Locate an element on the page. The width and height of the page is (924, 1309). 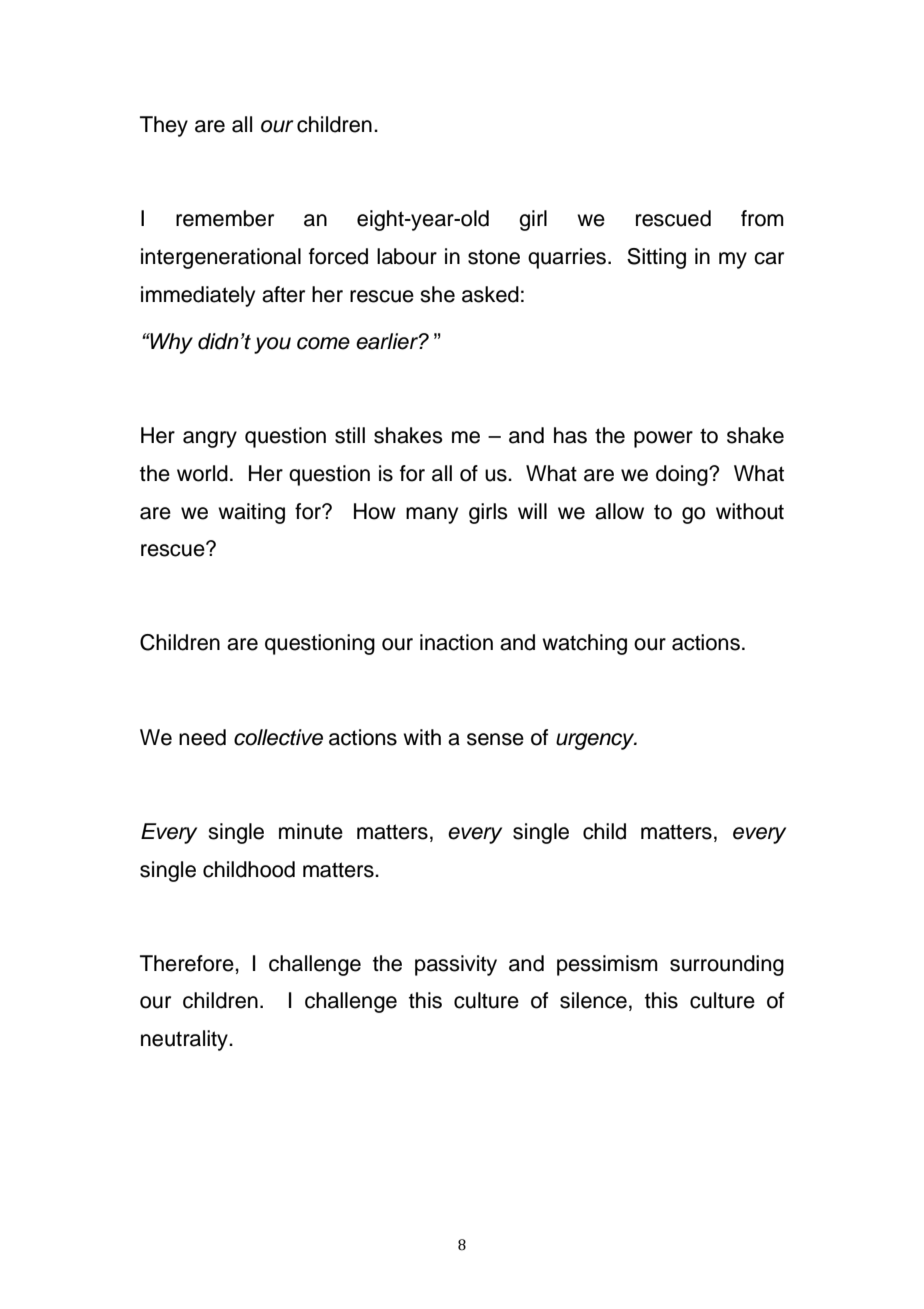
surrounding is located at coordinates (727, 965).
